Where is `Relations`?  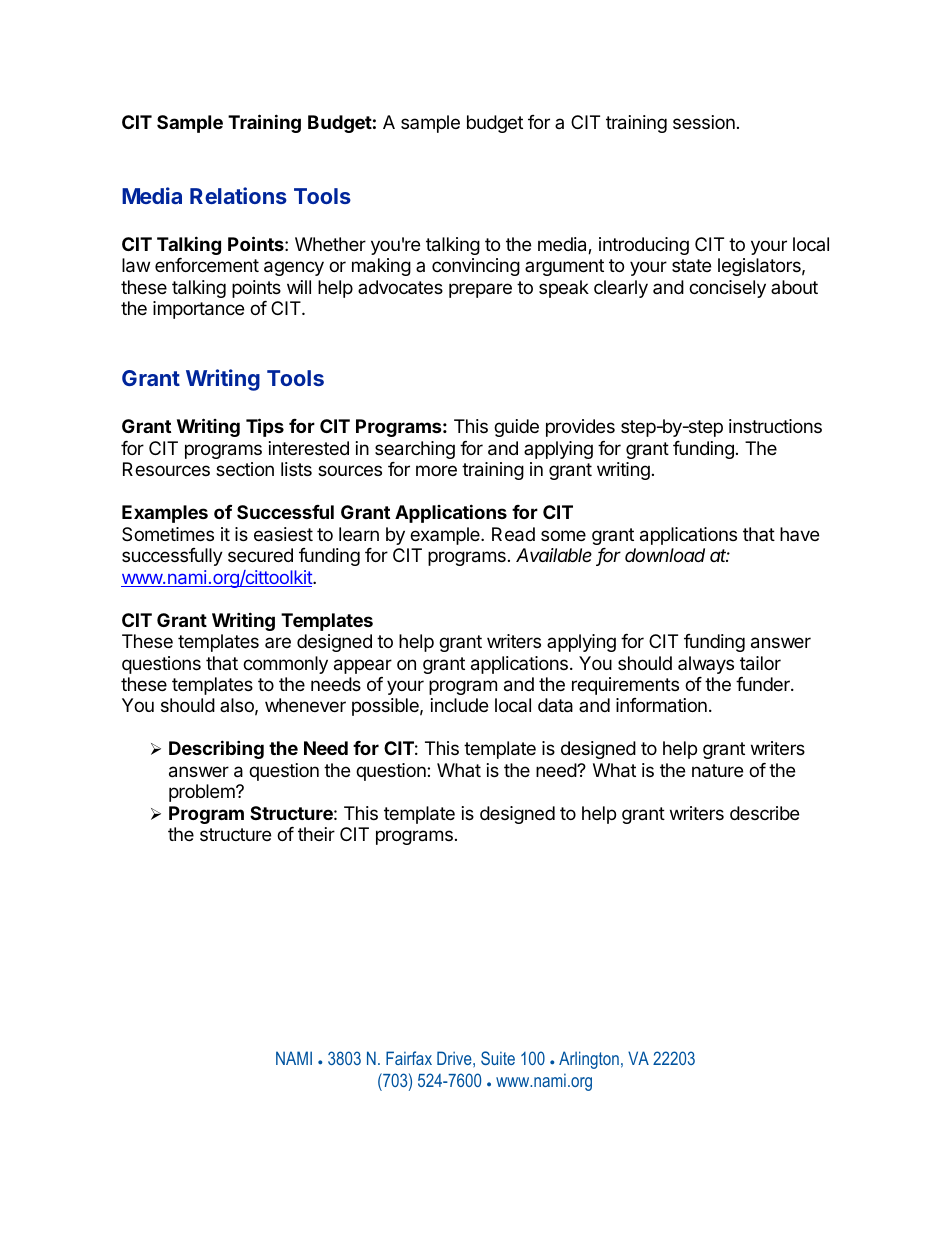
Relations is located at coordinates (238, 195).
